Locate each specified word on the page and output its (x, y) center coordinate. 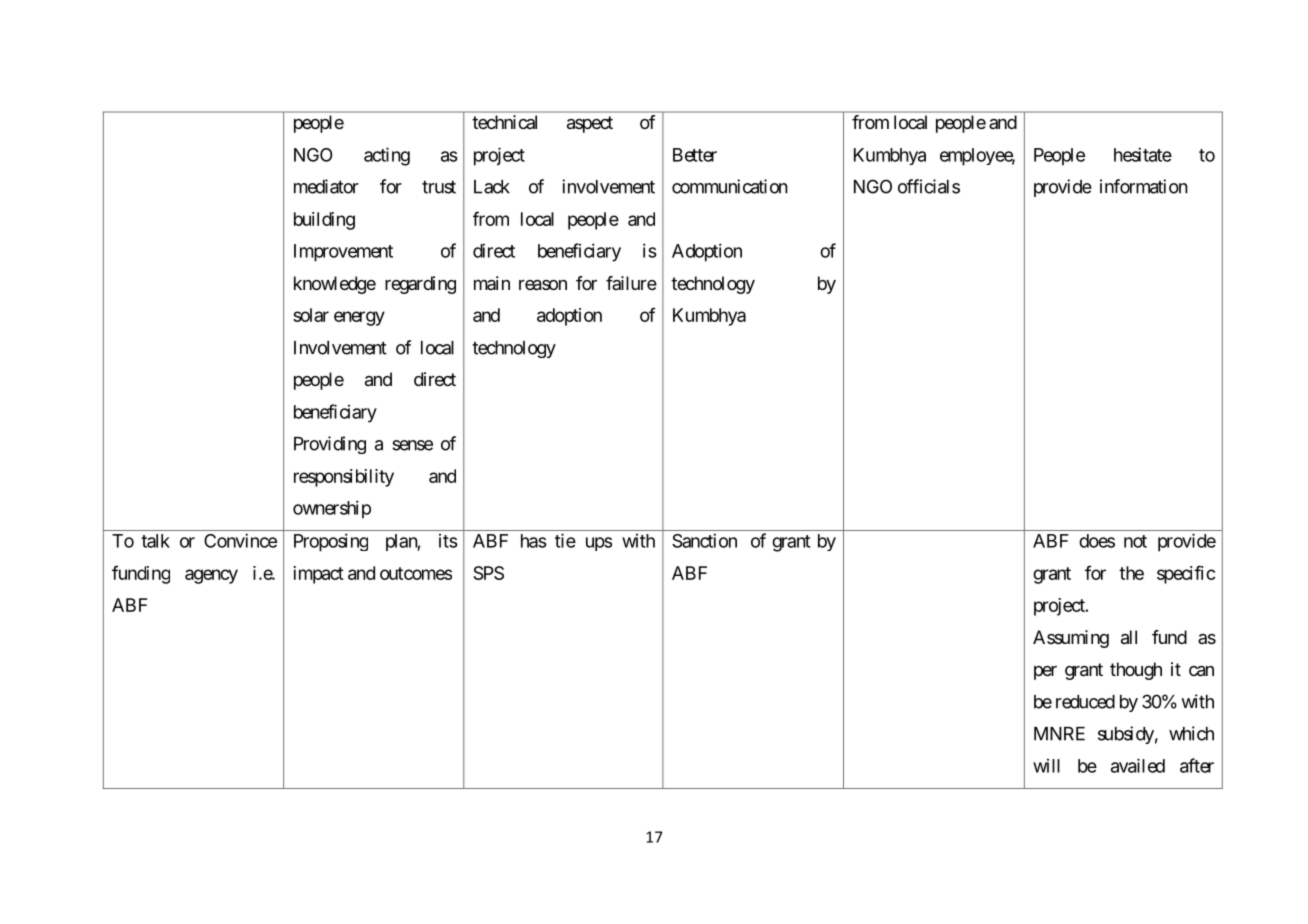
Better (695, 155)
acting (387, 156)
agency (211, 576)
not (1135, 541)
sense (412, 445)
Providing (330, 445)
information (1144, 186)
